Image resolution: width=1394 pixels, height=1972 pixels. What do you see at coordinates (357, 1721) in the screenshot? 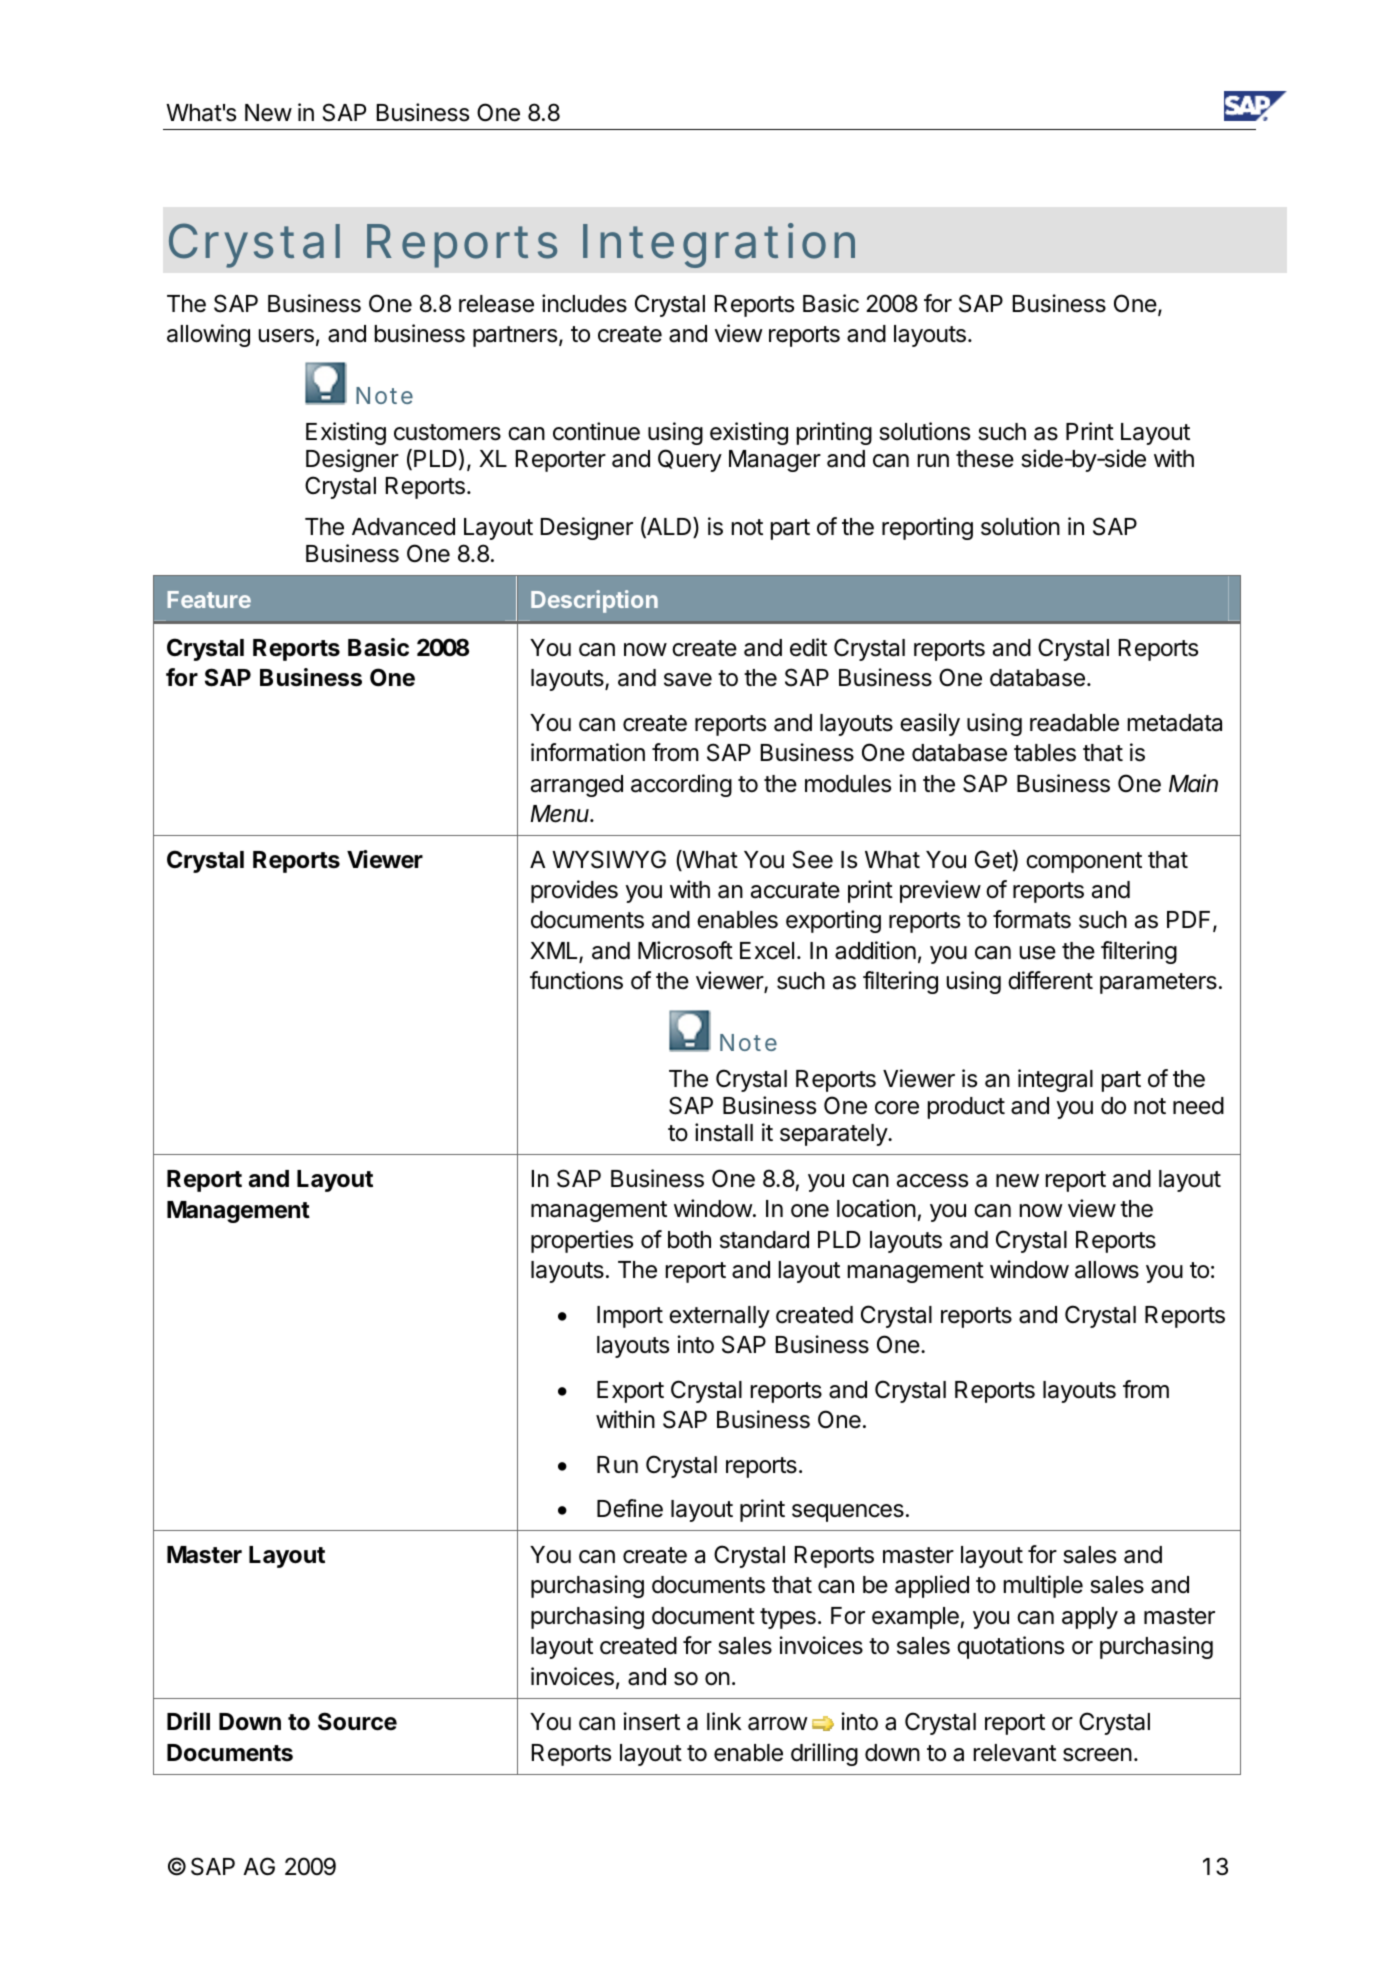
I see `Source` at bounding box center [357, 1721].
